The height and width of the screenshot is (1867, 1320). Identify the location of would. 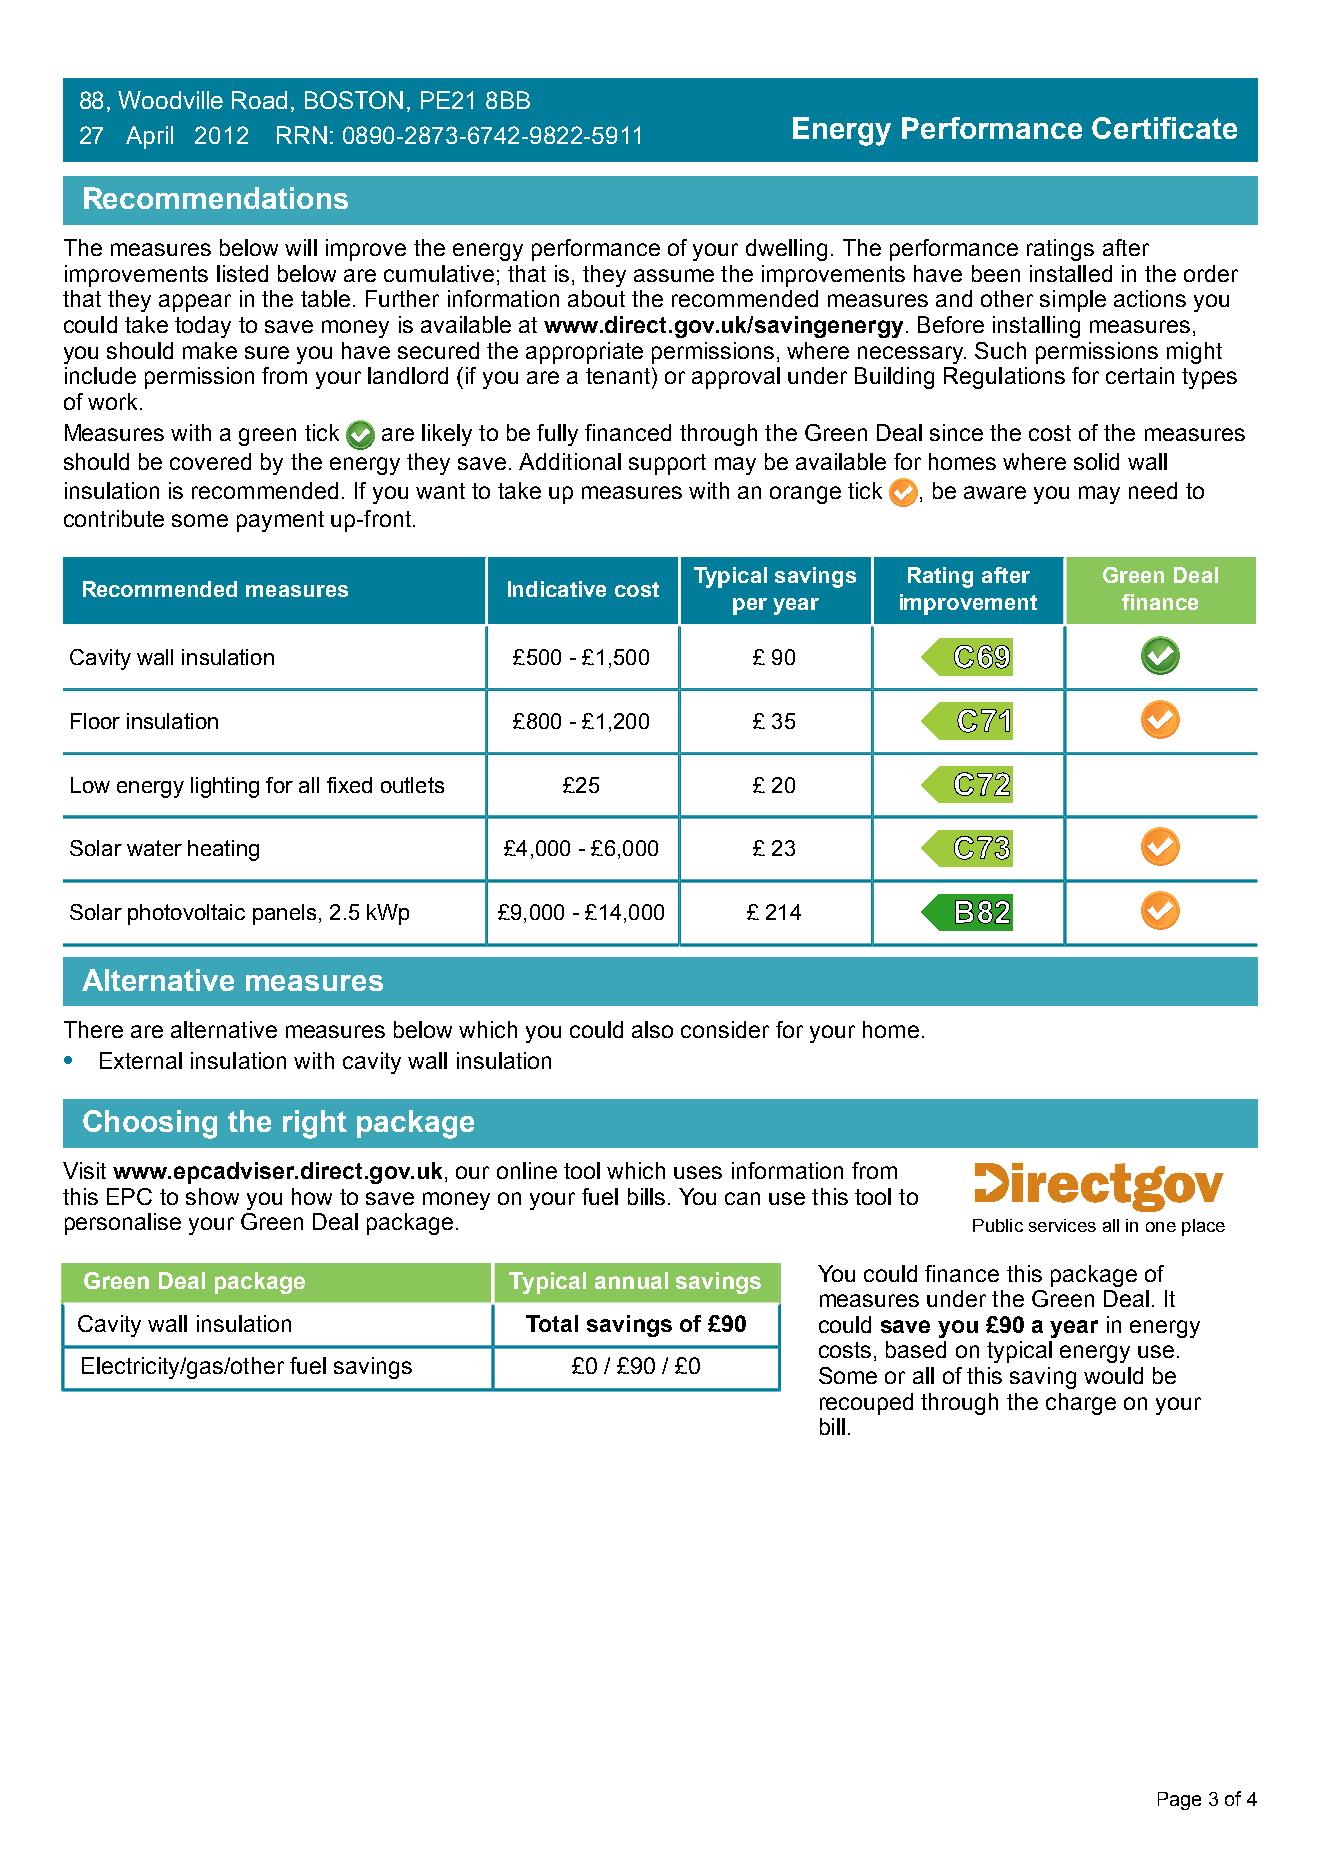
(1113, 1375).
